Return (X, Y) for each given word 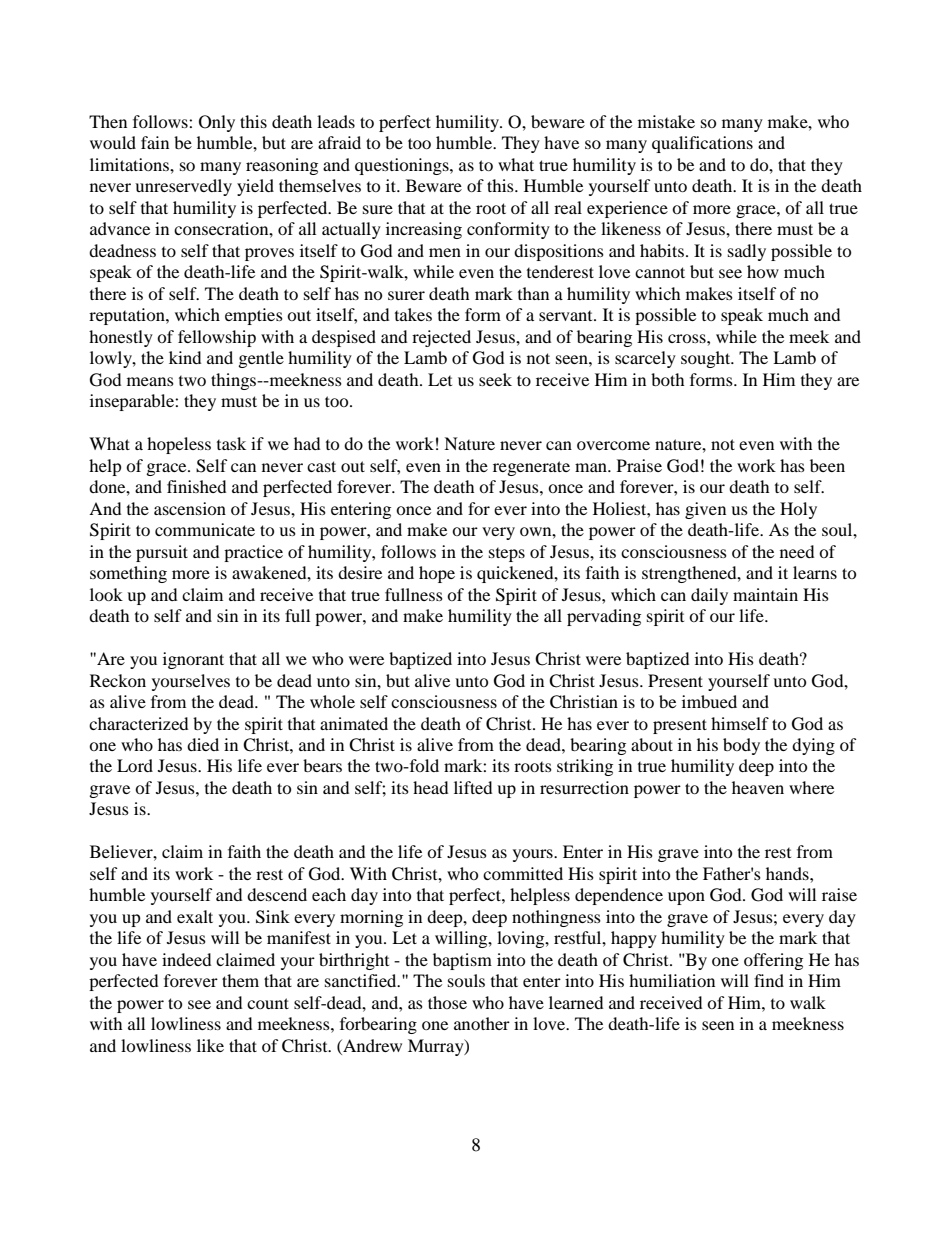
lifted (473, 787)
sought (707, 359)
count (268, 1003)
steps (507, 554)
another (482, 1023)
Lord (135, 765)
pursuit (162, 553)
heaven (758, 787)
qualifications (702, 144)
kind (185, 357)
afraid (339, 142)
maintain (765, 594)
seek (495, 379)
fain (155, 142)
